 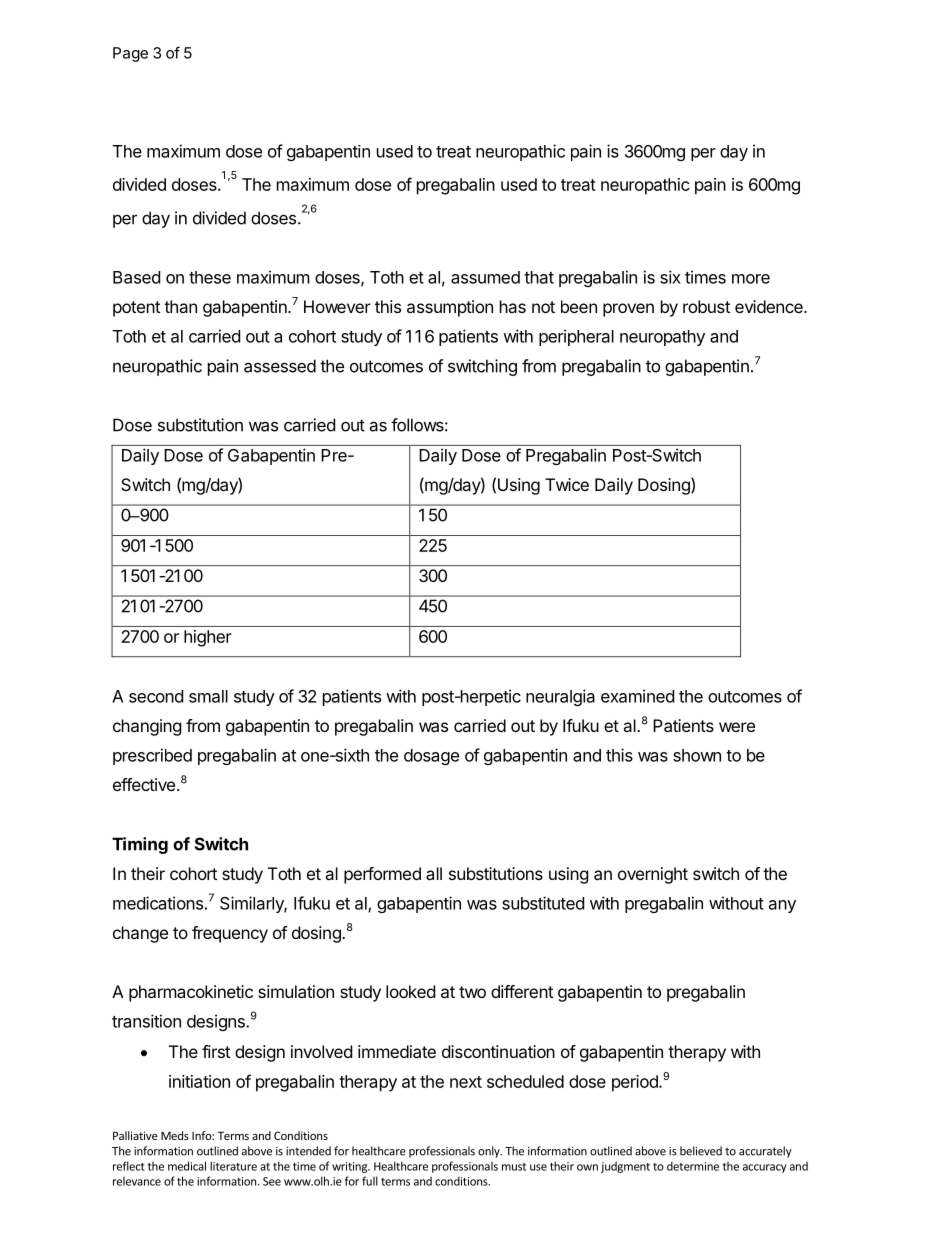 What do you see at coordinates (187, 1166) in the screenshot?
I see `medical` at bounding box center [187, 1166].
